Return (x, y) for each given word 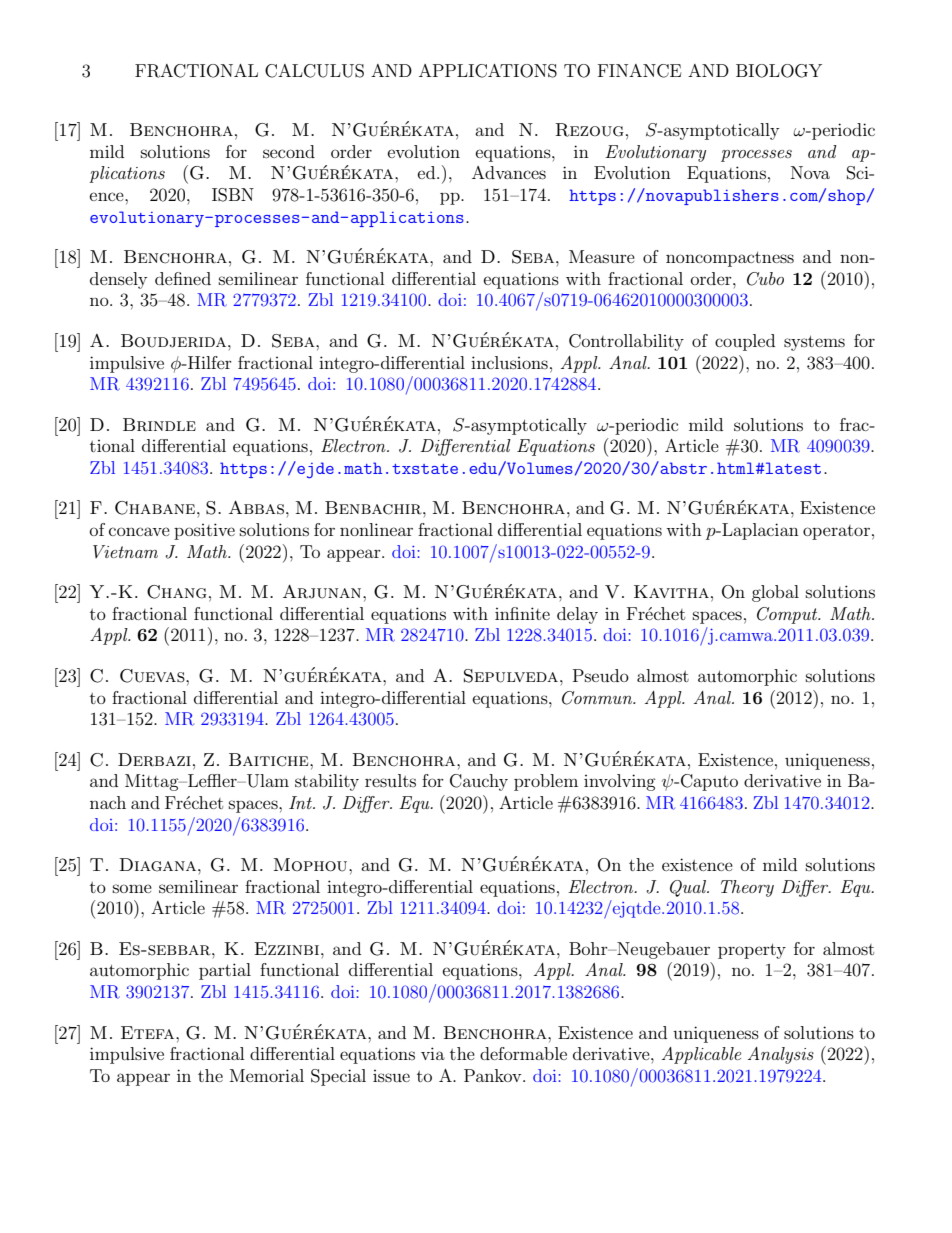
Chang (177, 592)
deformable (523, 1053)
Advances (509, 172)
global (775, 593)
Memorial (267, 1075)
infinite (522, 613)
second (289, 151)
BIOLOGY (779, 71)
